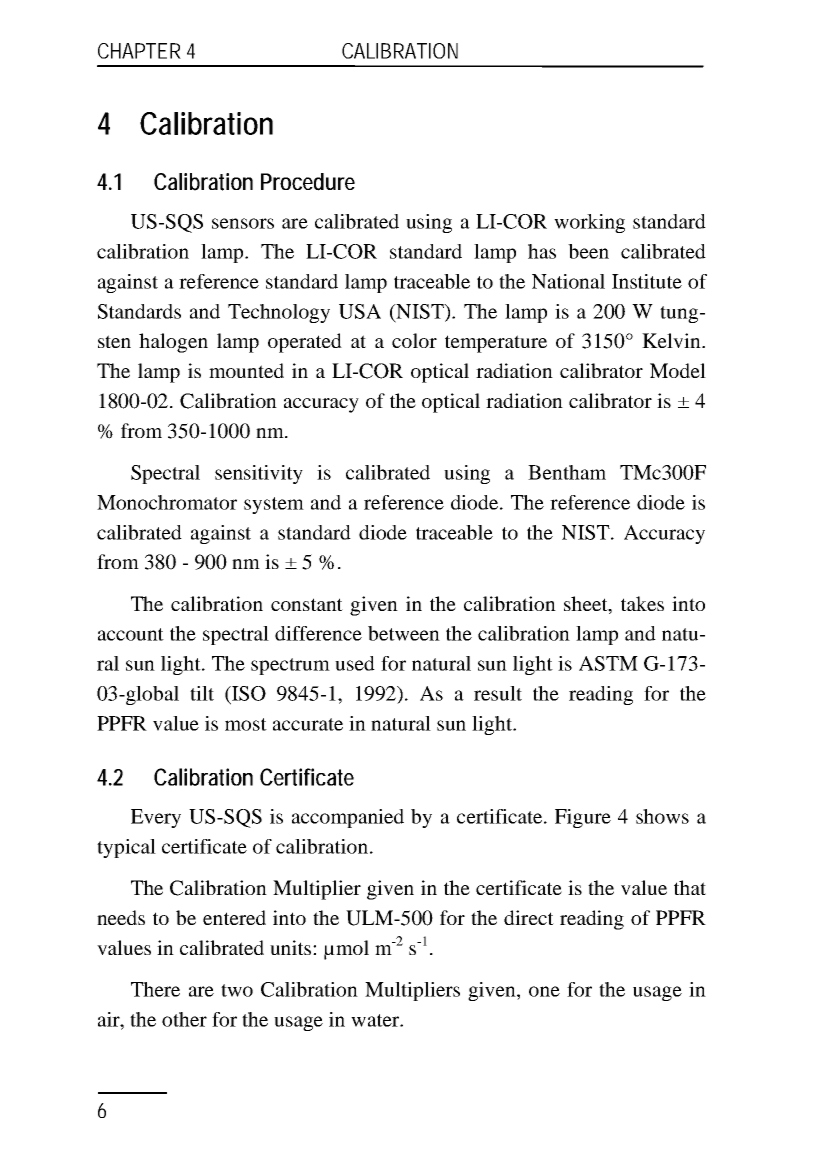 This document has width=820, height=1167. What do you see at coordinates (308, 182) in the document?
I see `Procedure` at bounding box center [308, 182].
